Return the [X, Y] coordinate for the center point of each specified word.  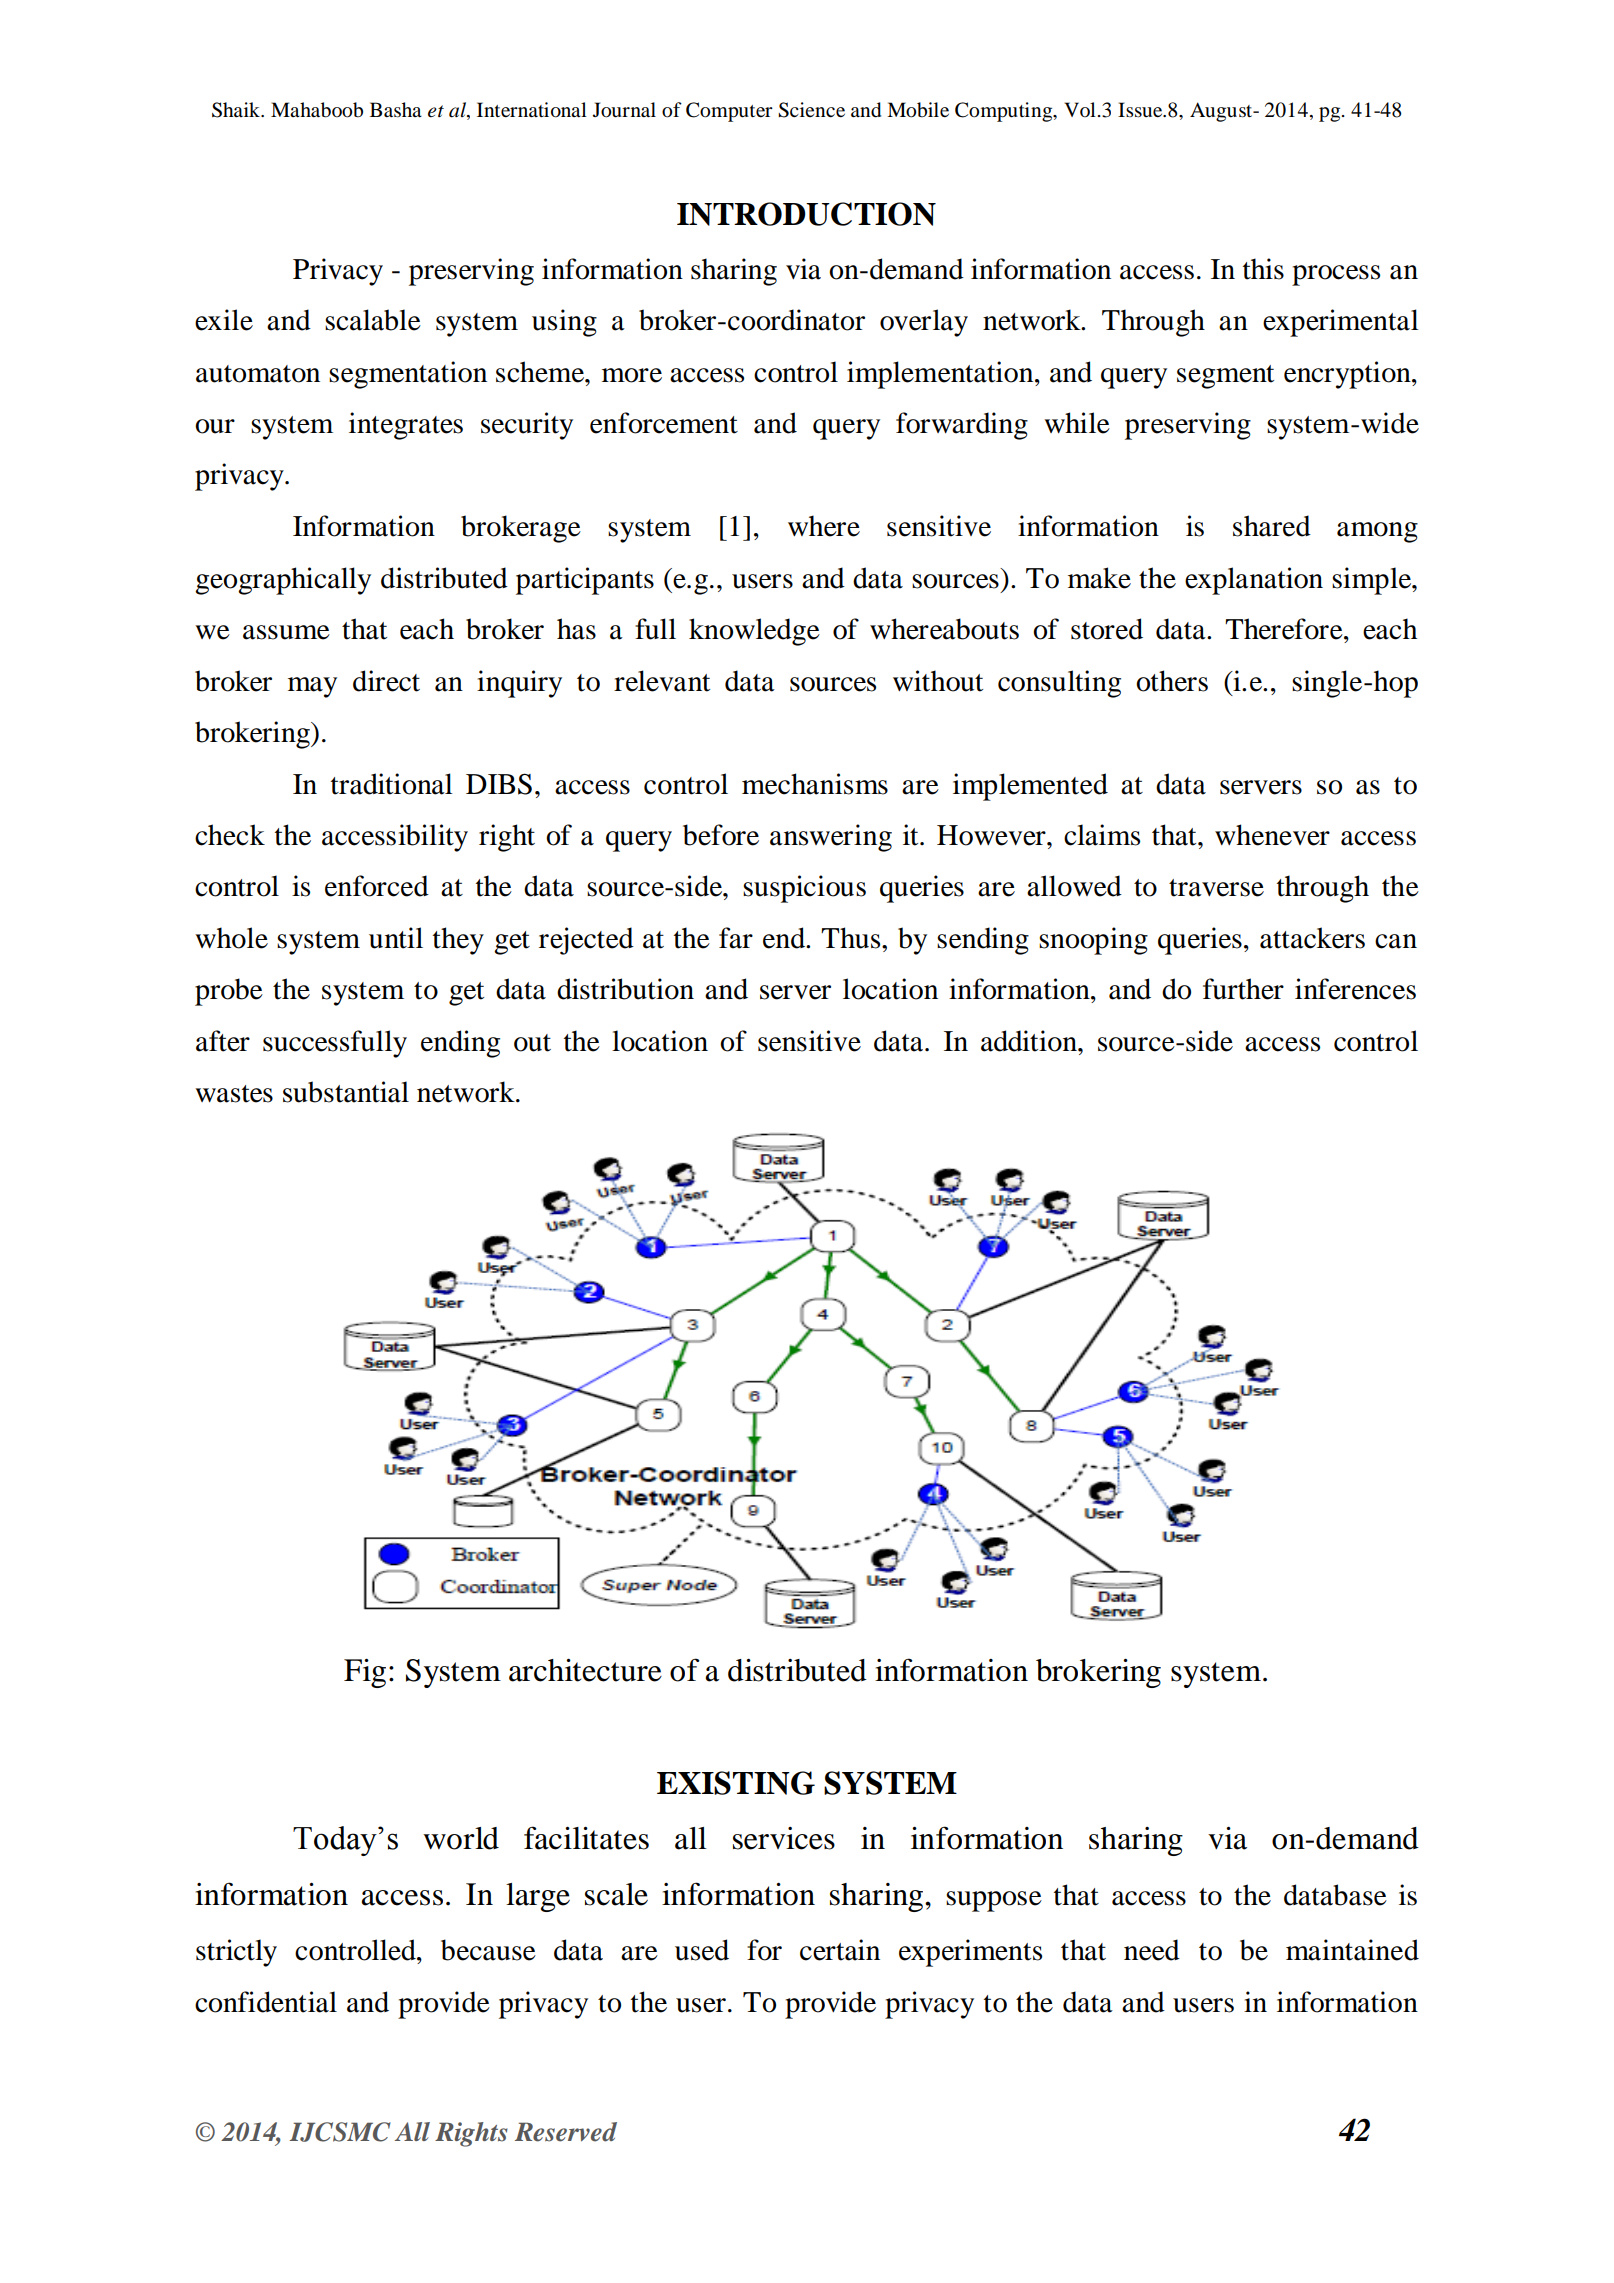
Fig [365, 1673]
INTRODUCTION [806, 214]
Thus [852, 938]
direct [386, 681]
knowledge [754, 632]
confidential [266, 2002]
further [1243, 989]
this [1263, 269]
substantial [346, 1092]
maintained [1352, 1950]
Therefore [1285, 629]
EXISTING [736, 1783]
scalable [373, 320]
